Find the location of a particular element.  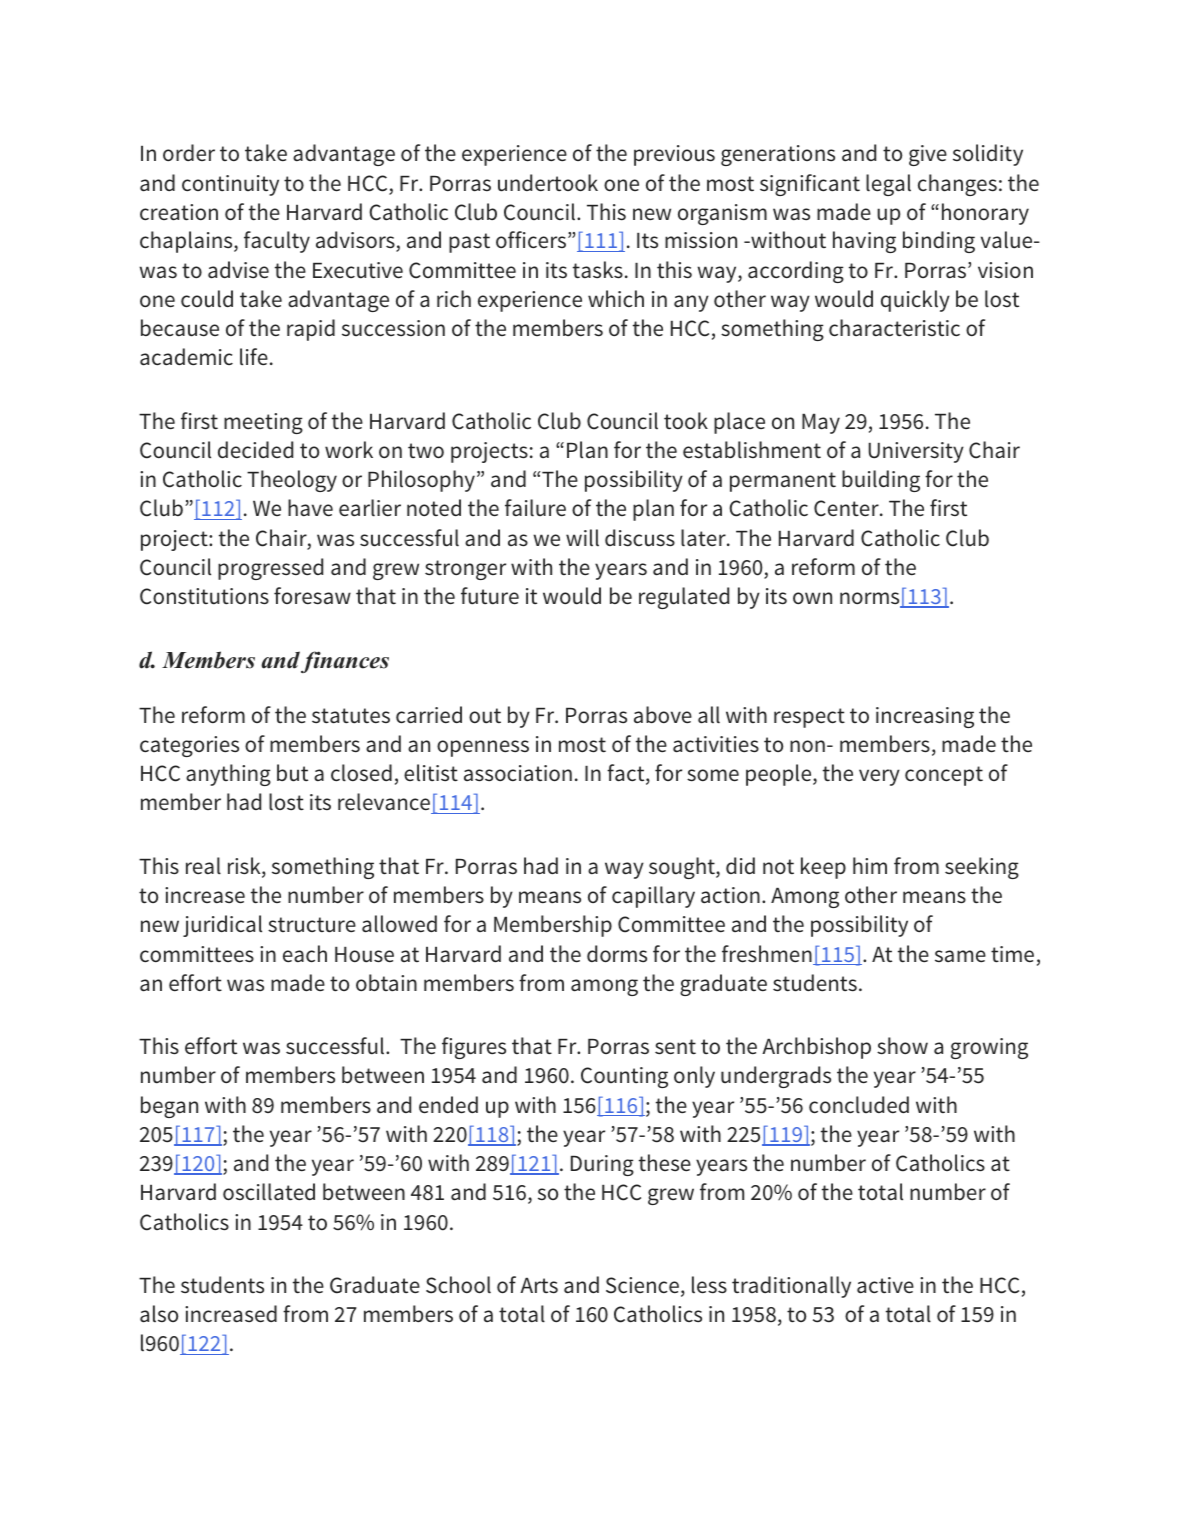

increasing is located at coordinates (925, 717).
